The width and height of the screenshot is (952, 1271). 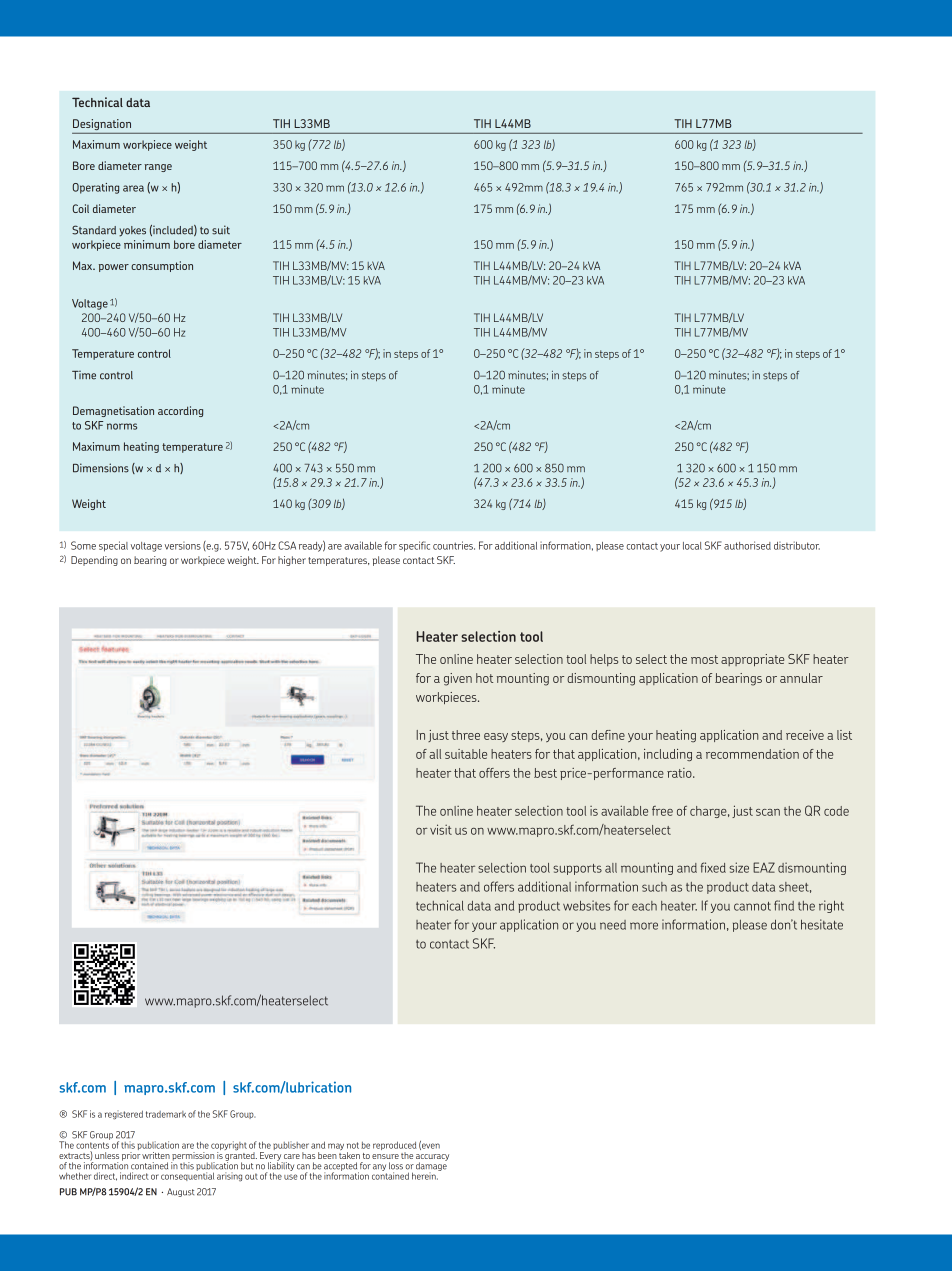 I want to click on consequential, so click(x=187, y=1175).
